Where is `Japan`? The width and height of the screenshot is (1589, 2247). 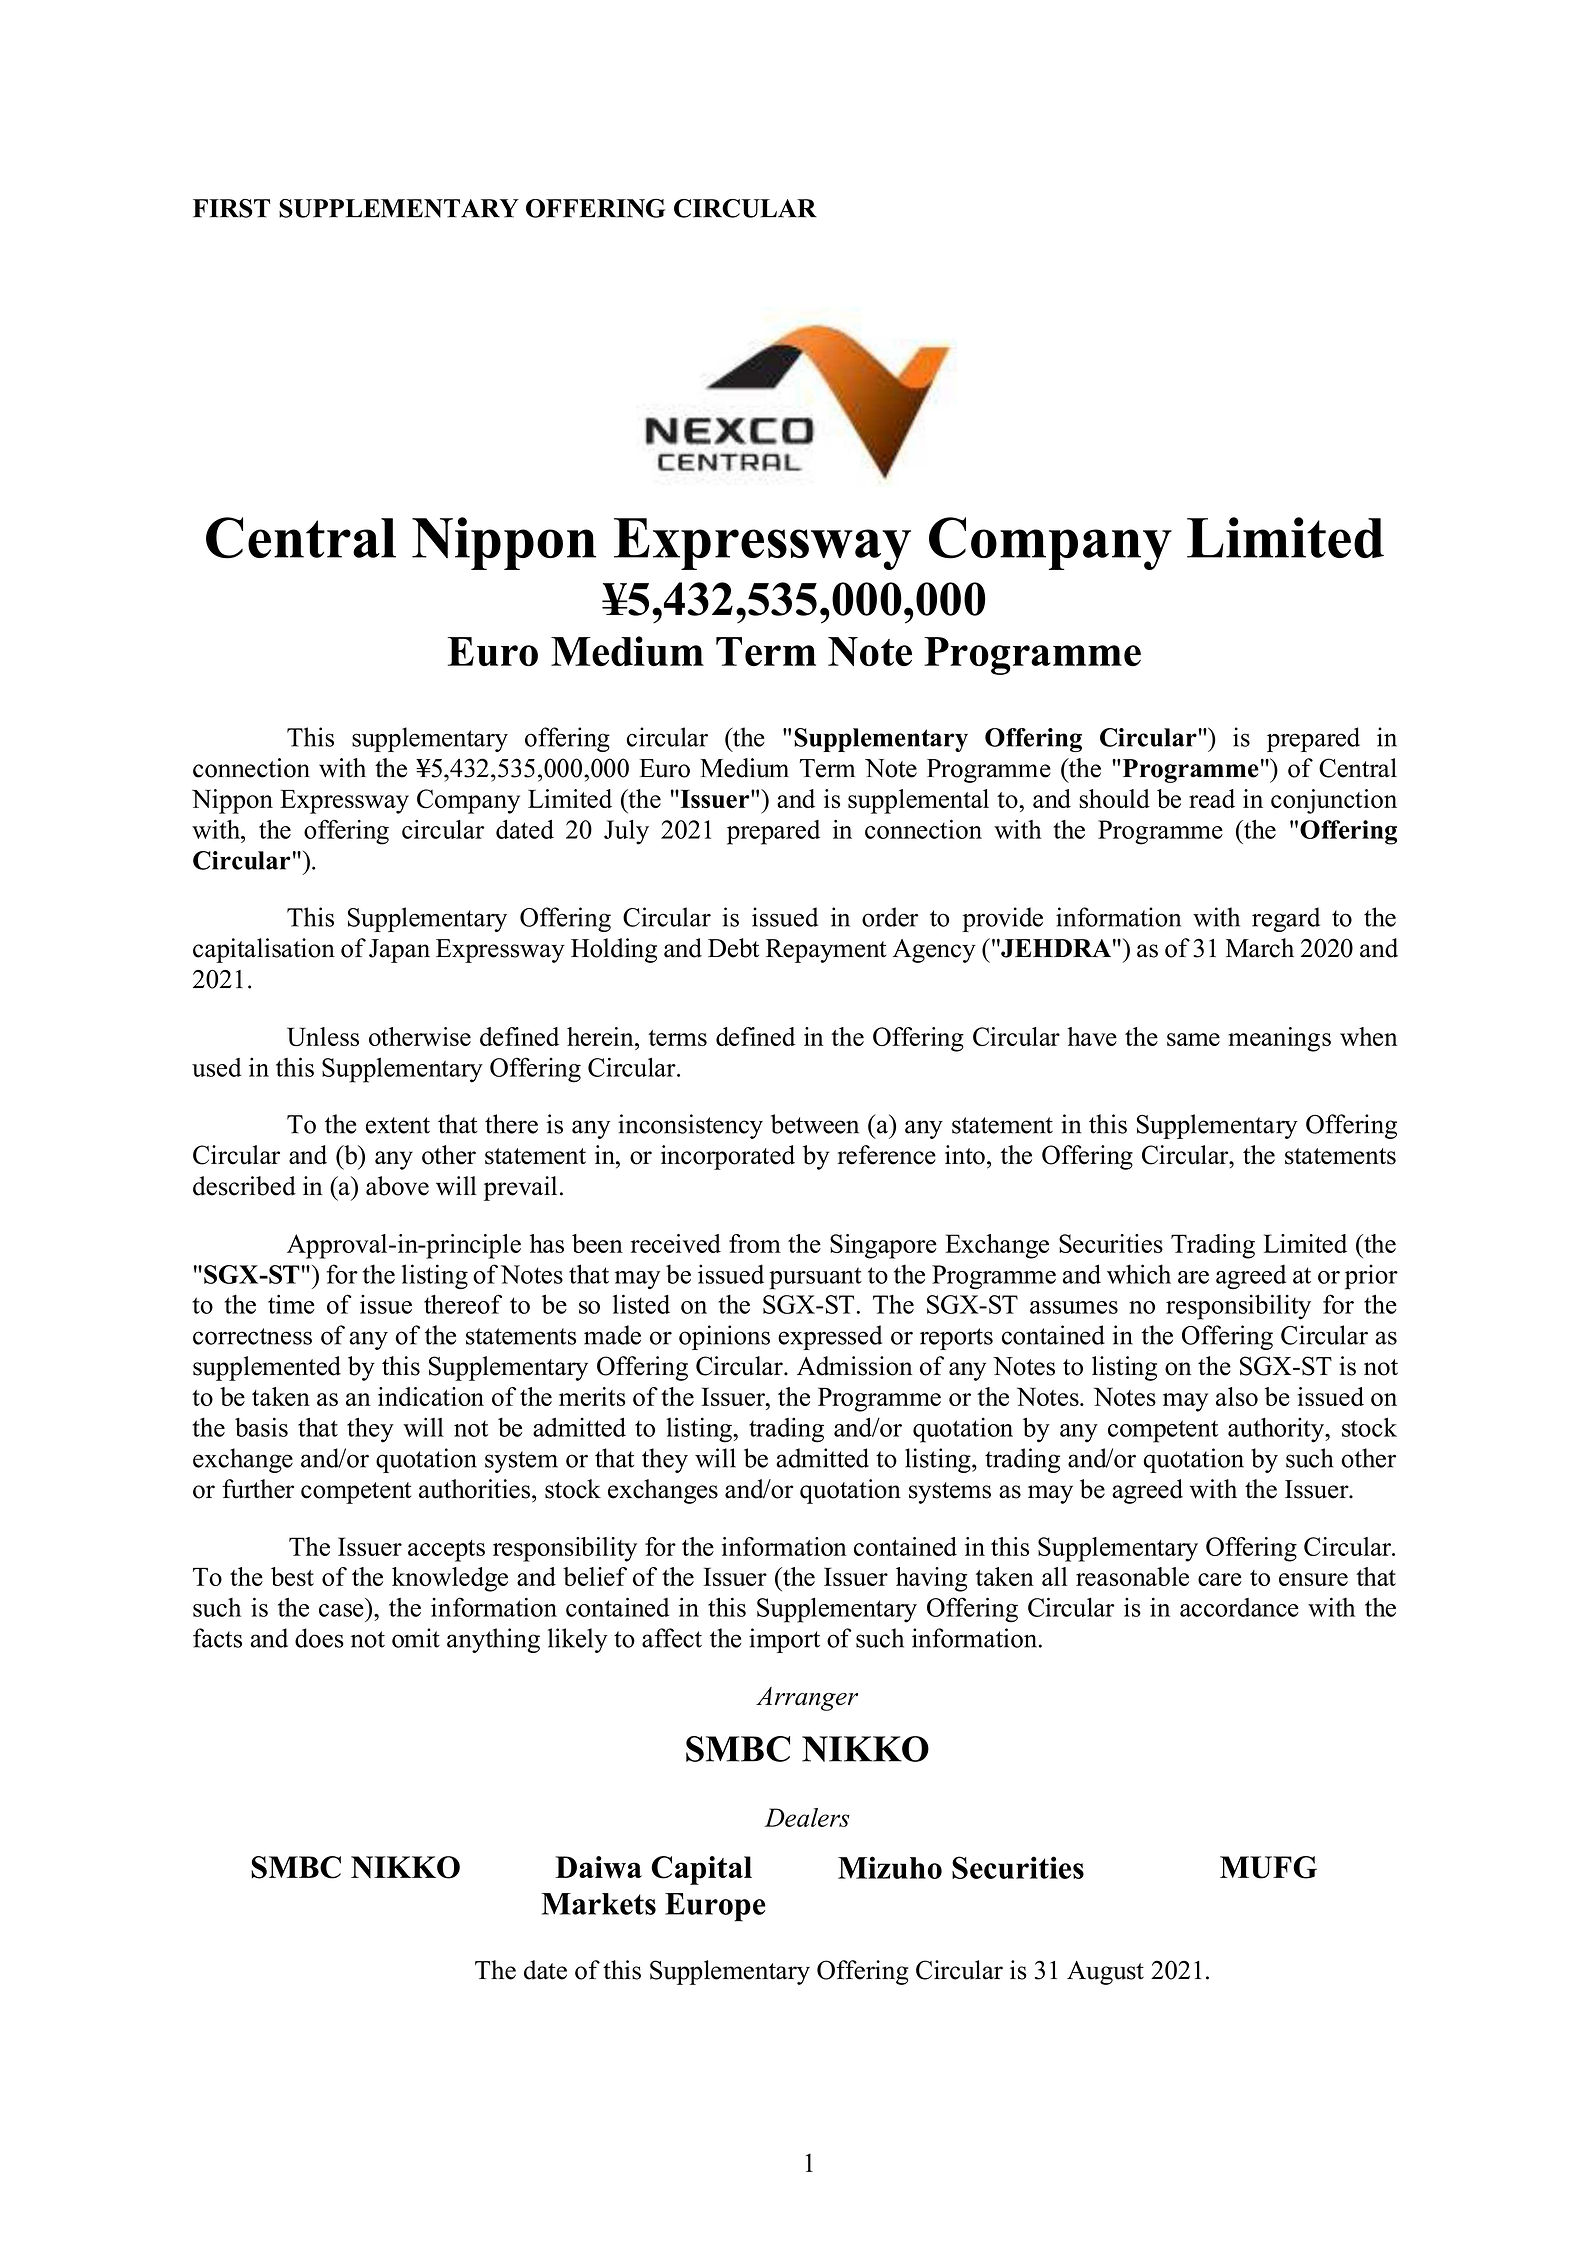 Japan is located at coordinates (399, 951).
